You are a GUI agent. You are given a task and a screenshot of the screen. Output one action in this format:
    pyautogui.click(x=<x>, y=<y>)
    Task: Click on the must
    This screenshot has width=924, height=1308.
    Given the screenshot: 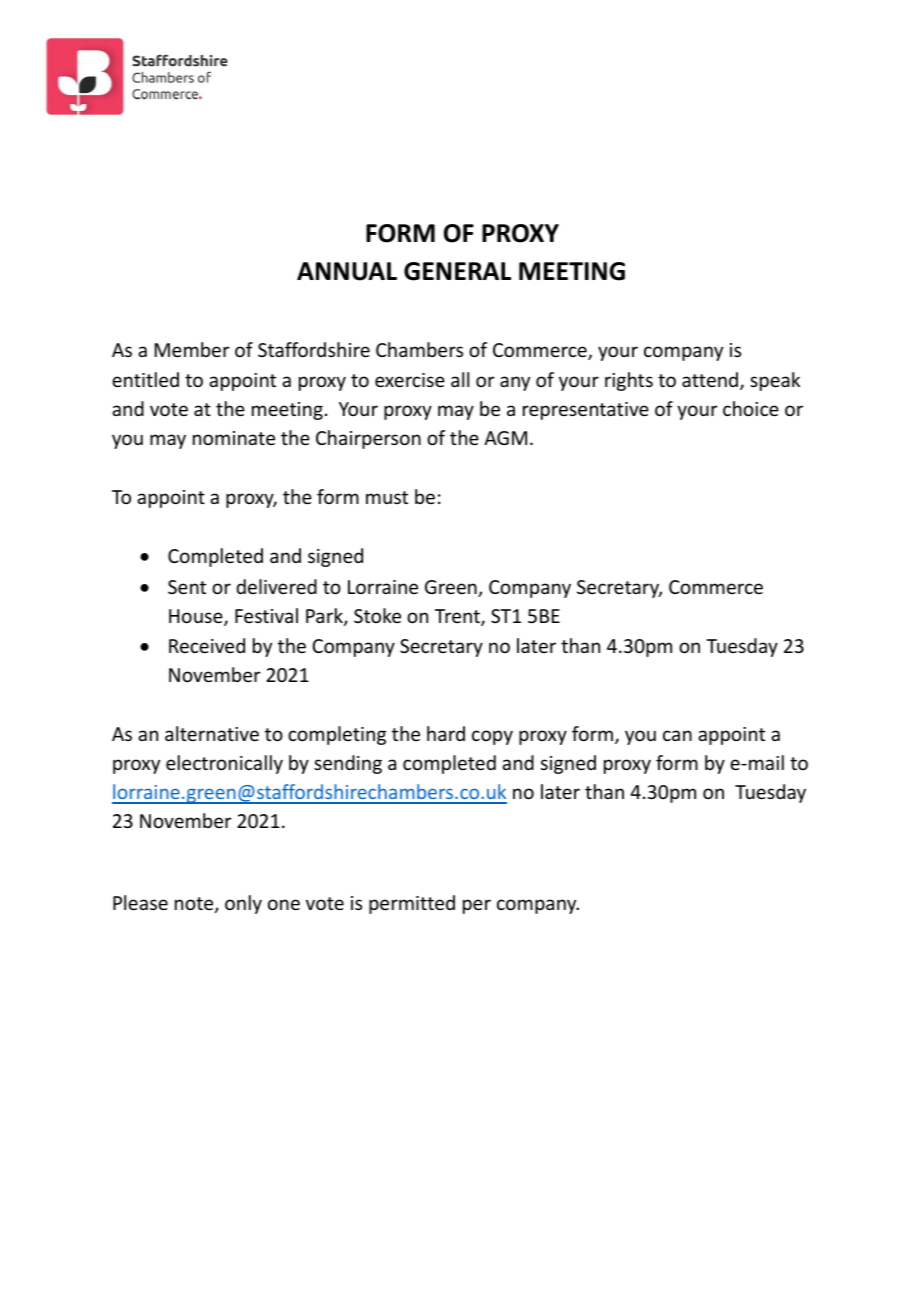 What is the action you would take?
    pyautogui.click(x=387, y=497)
